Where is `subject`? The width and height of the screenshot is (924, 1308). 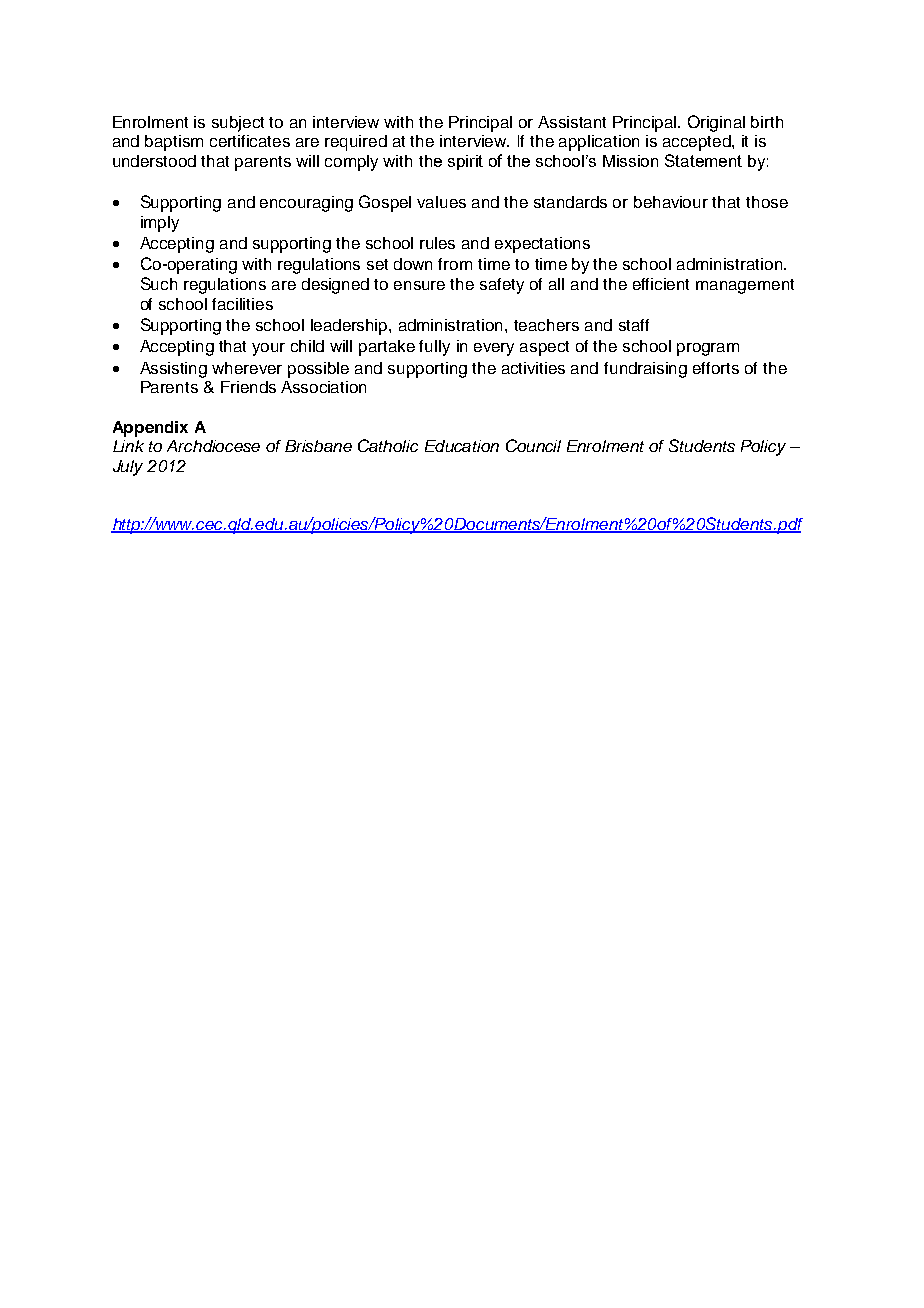
subject is located at coordinates (238, 124).
